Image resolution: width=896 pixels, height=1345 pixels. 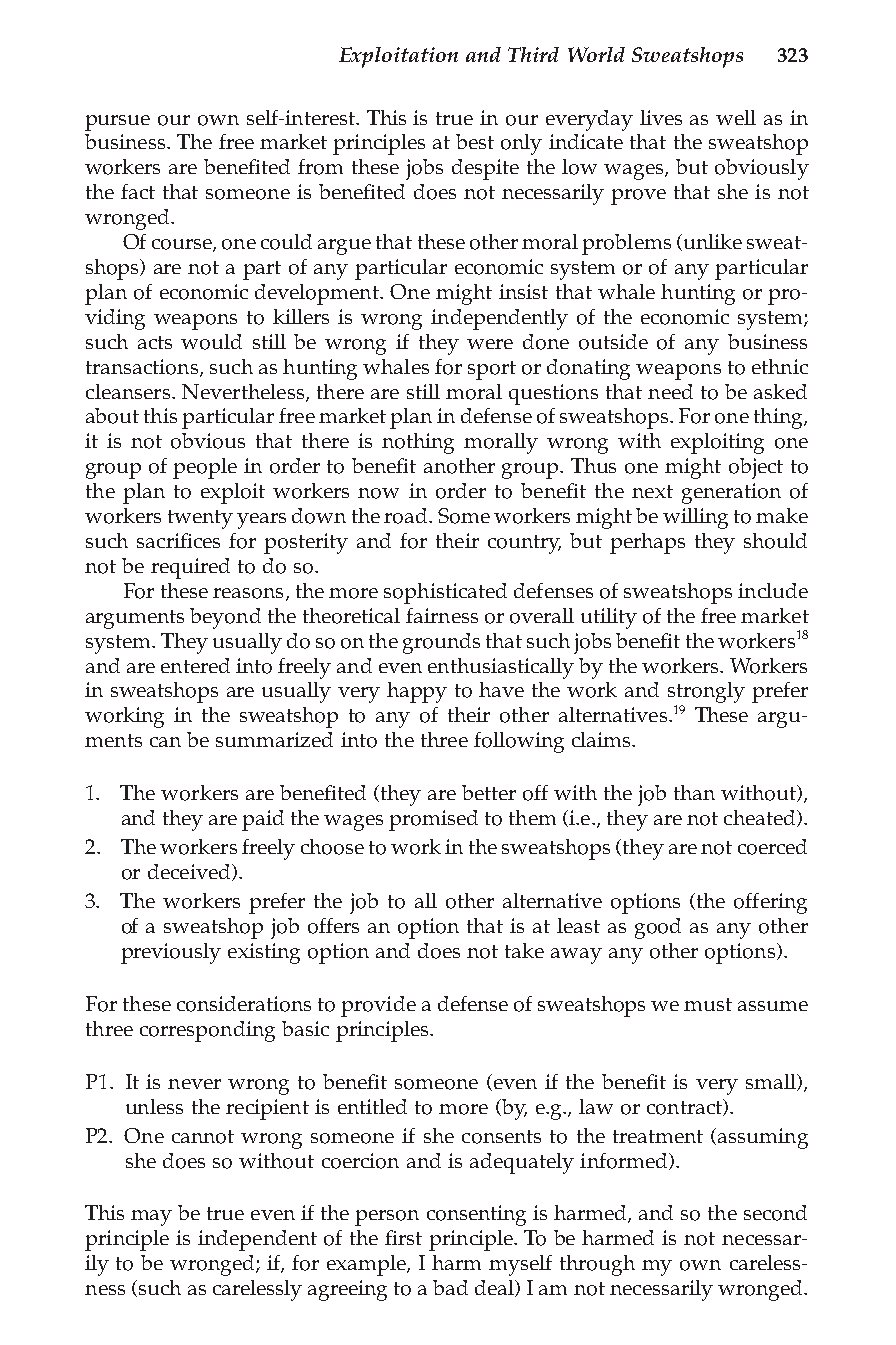 I want to click on bad, so click(x=450, y=1287).
